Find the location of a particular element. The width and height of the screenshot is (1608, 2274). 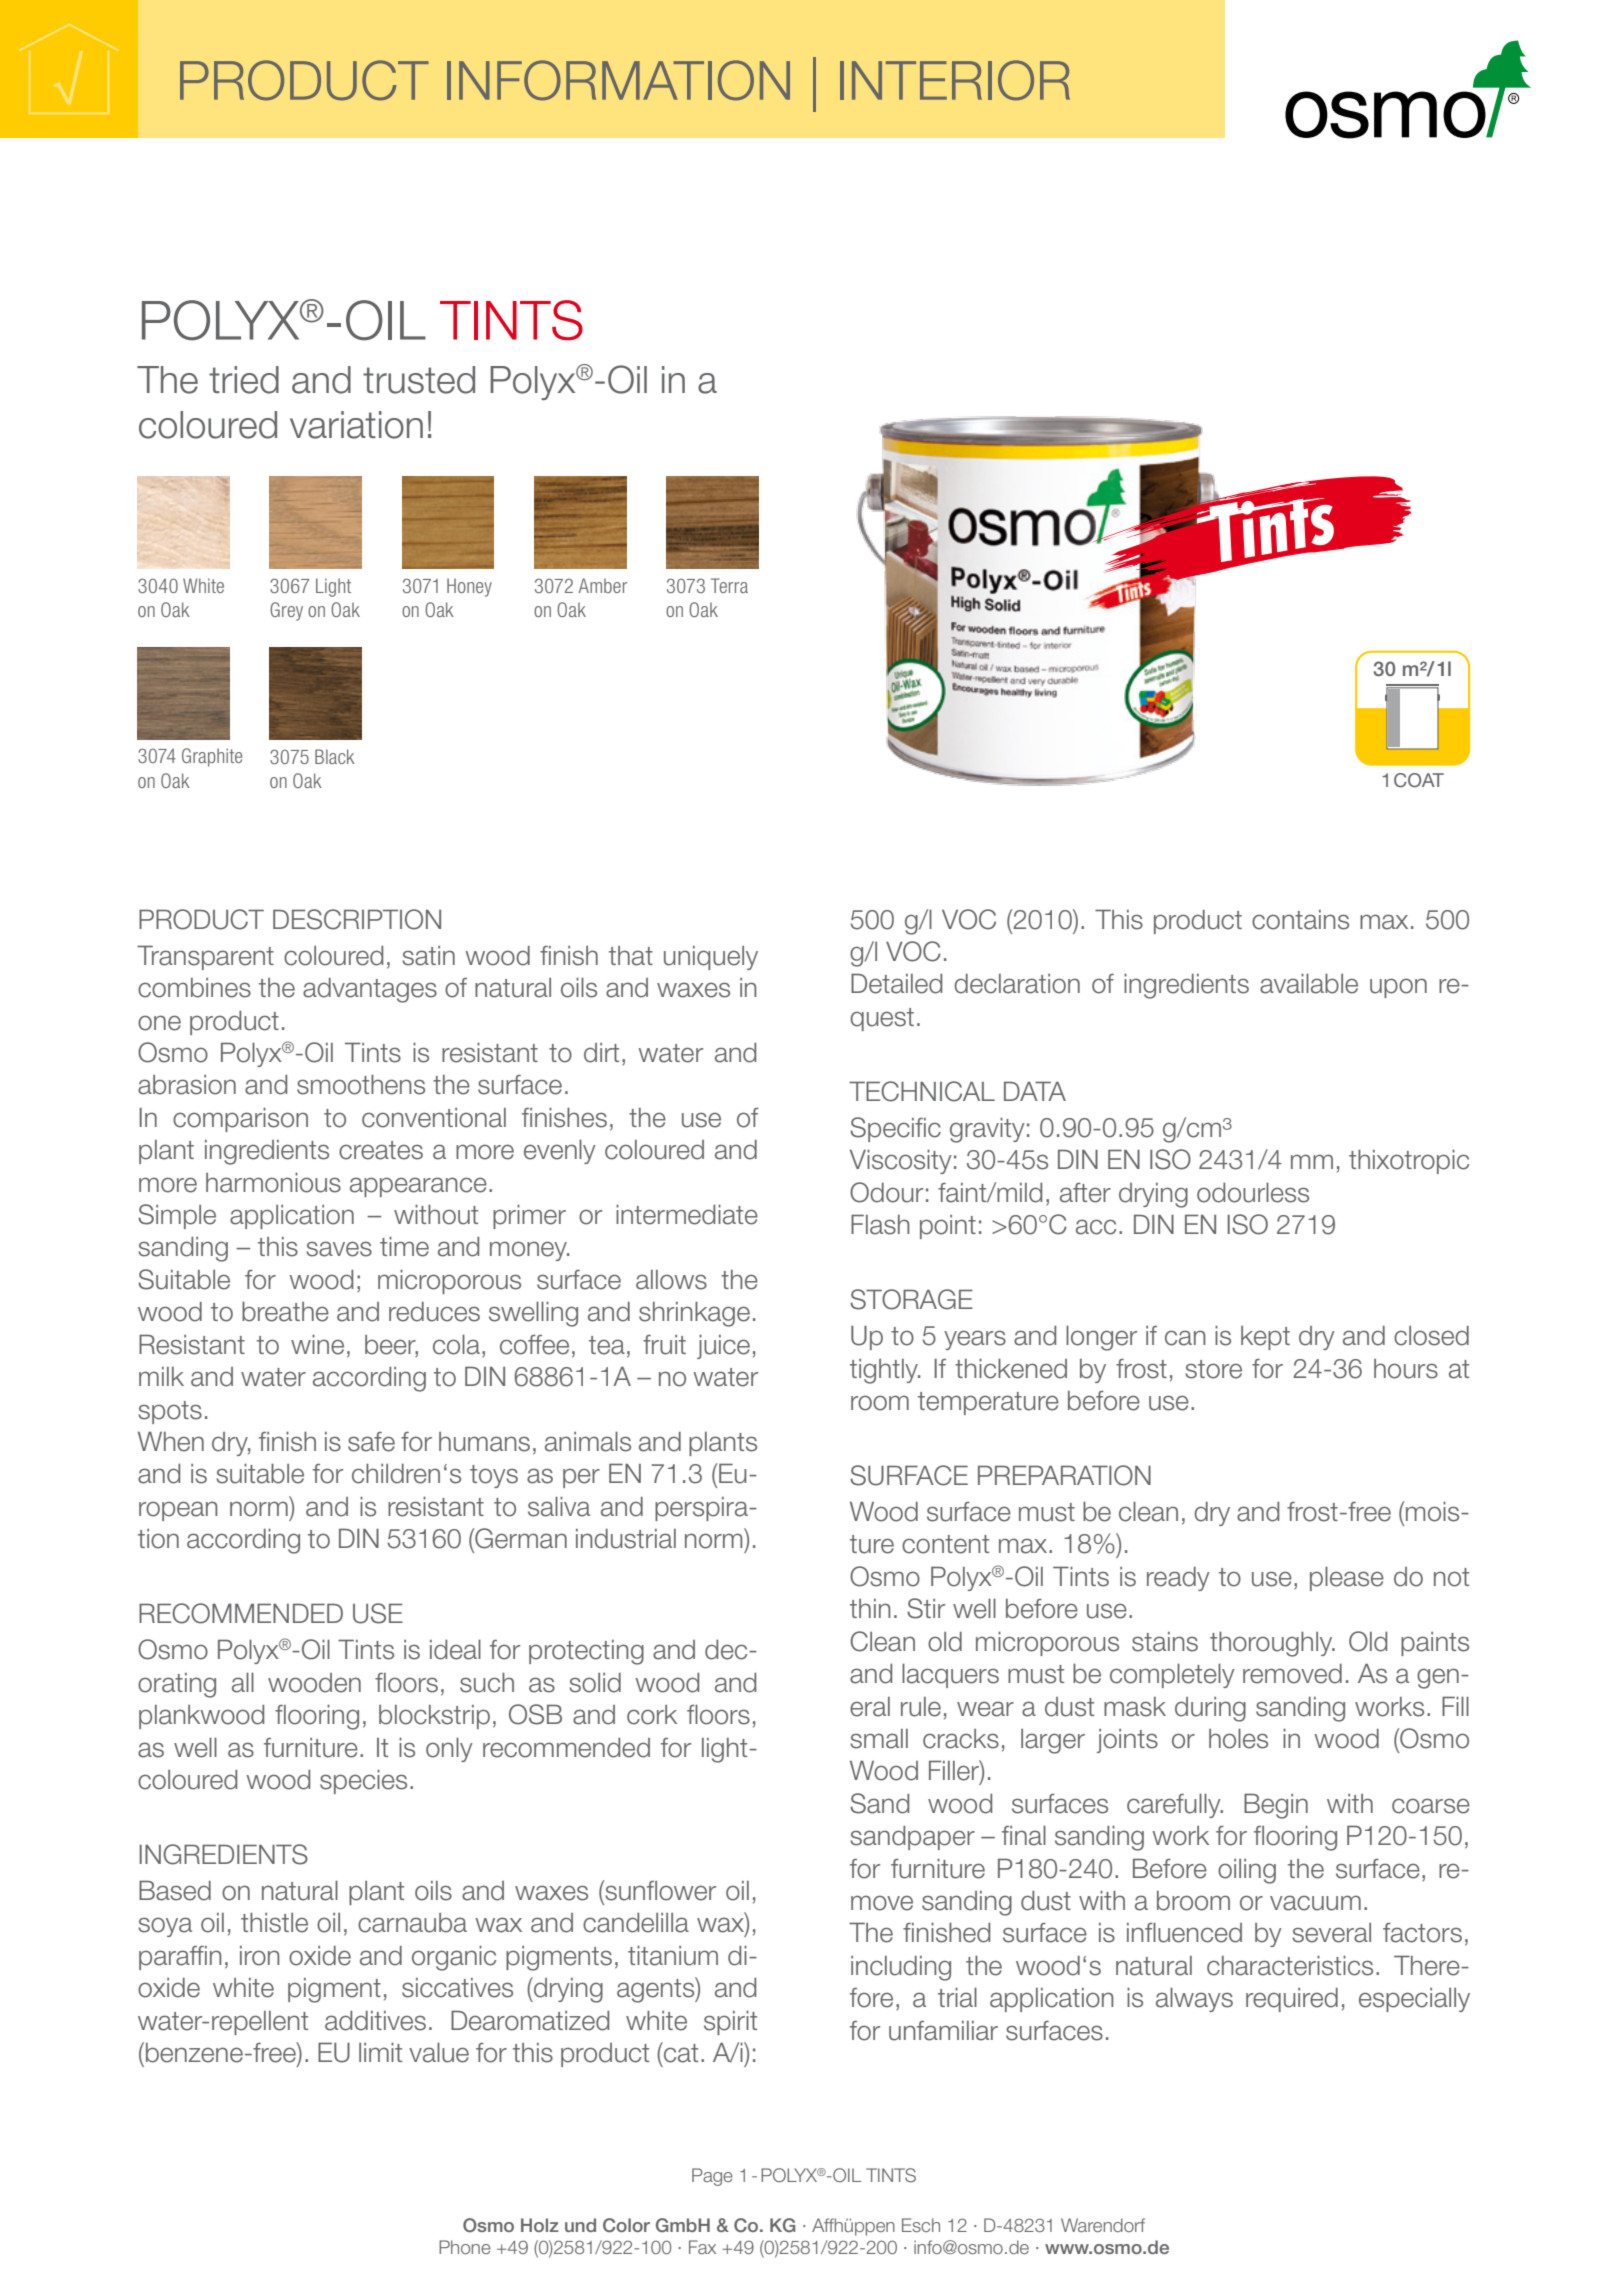

contains is located at coordinates (1300, 920).
